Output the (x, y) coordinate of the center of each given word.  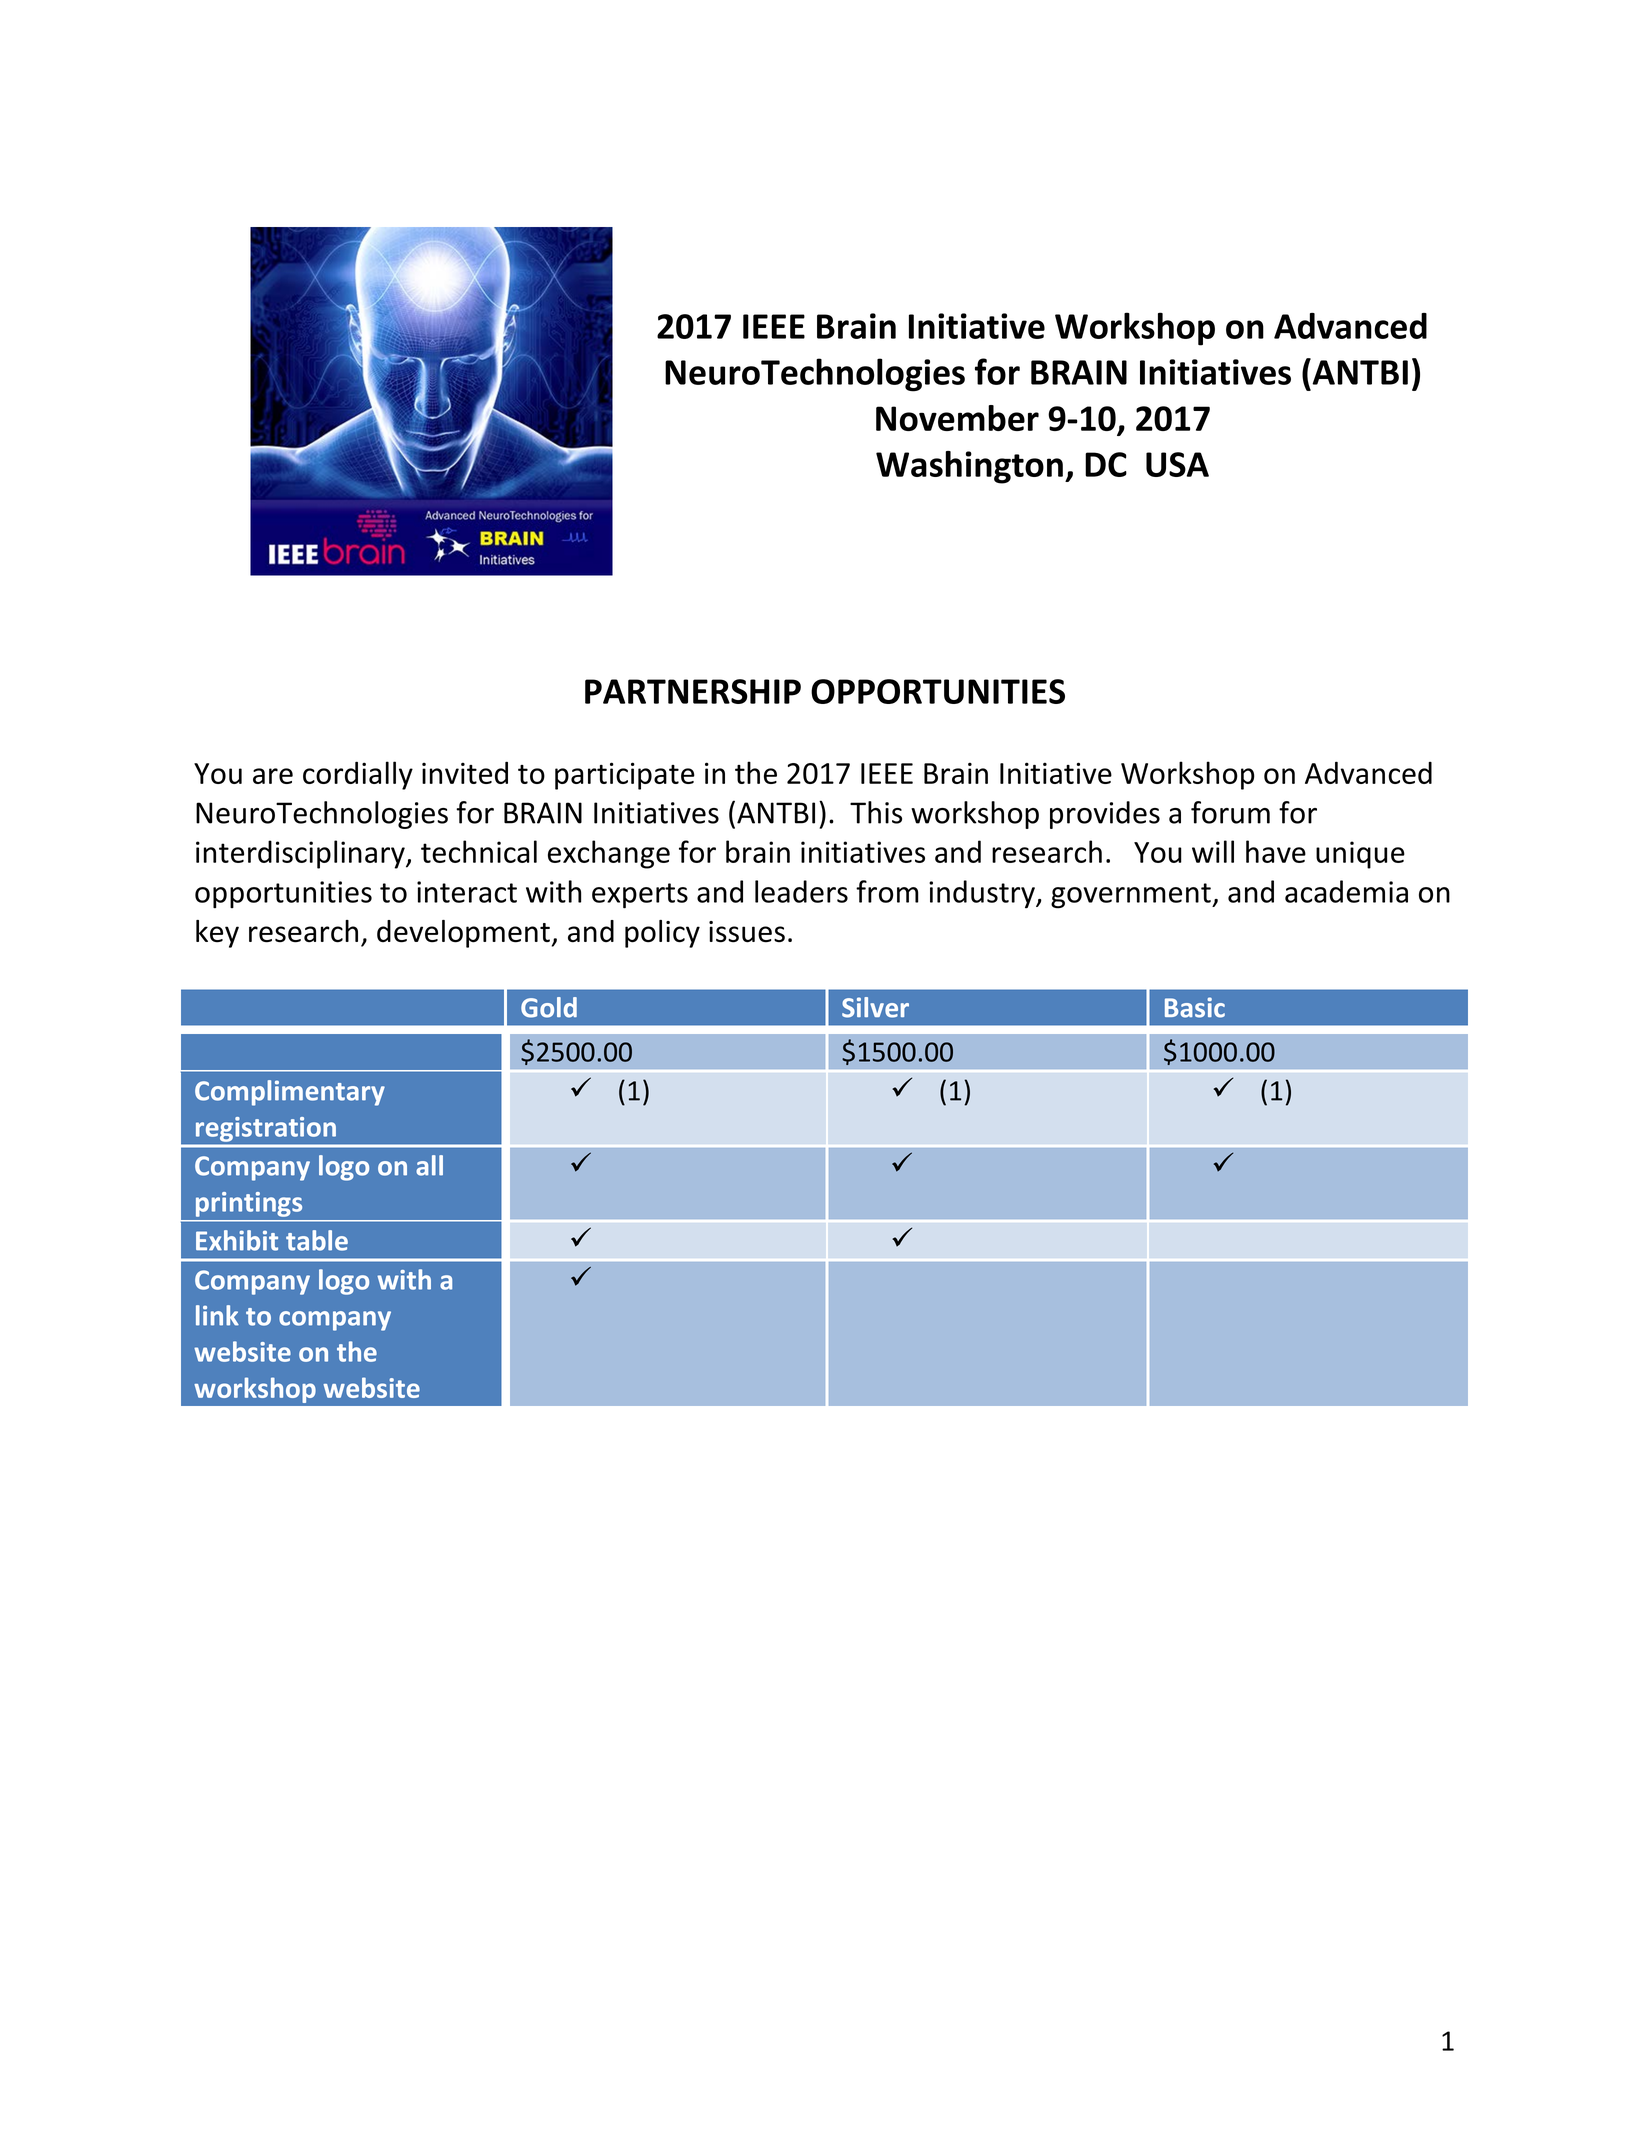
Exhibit (237, 1240)
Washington (969, 467)
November (957, 418)
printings (249, 1204)
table (317, 1240)
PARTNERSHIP (693, 691)
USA (1177, 464)
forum (1230, 812)
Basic (1195, 1007)
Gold (549, 1007)
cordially (358, 775)
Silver (875, 1007)
